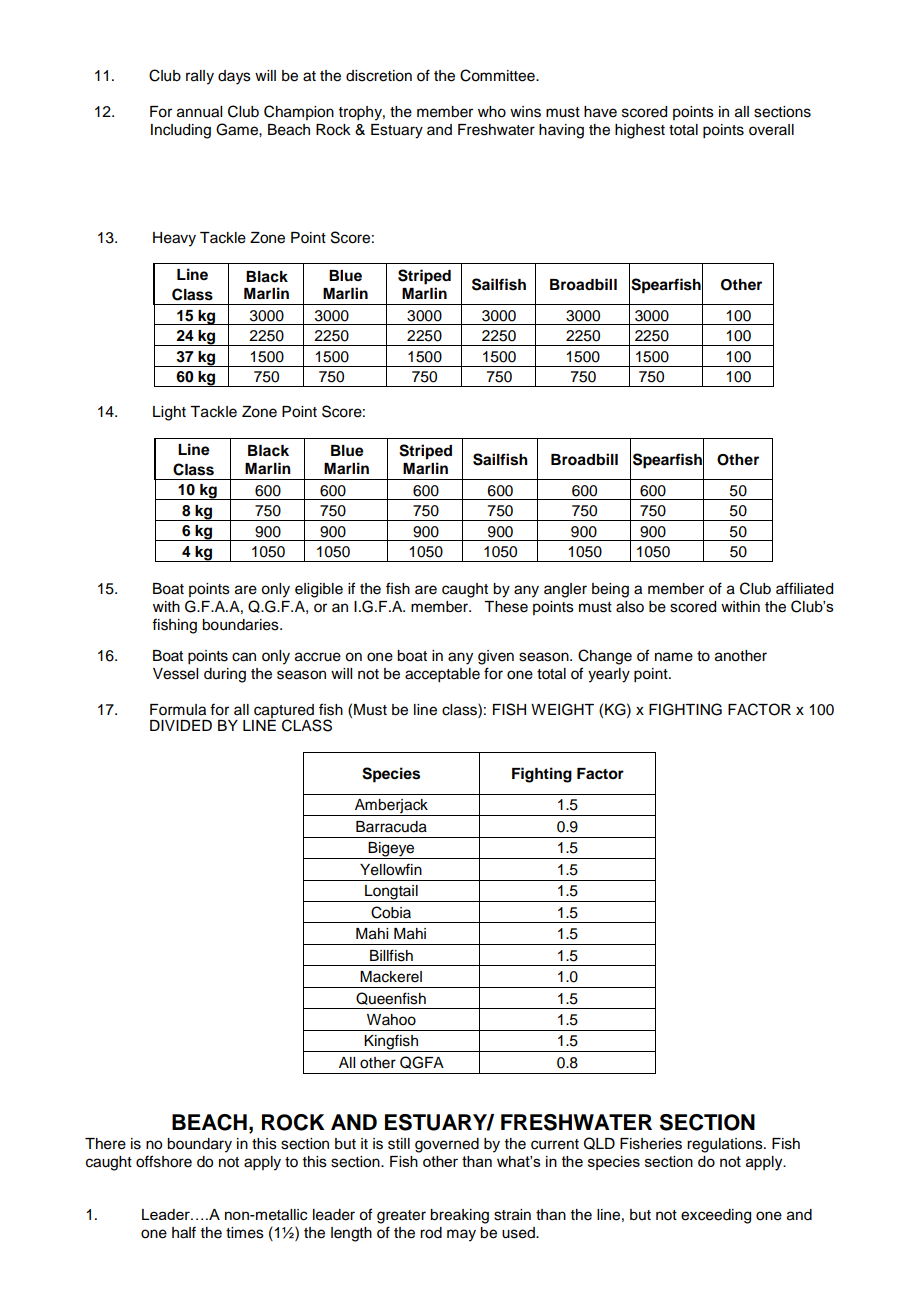 The image size is (924, 1309). I want to click on who, so click(492, 112).
